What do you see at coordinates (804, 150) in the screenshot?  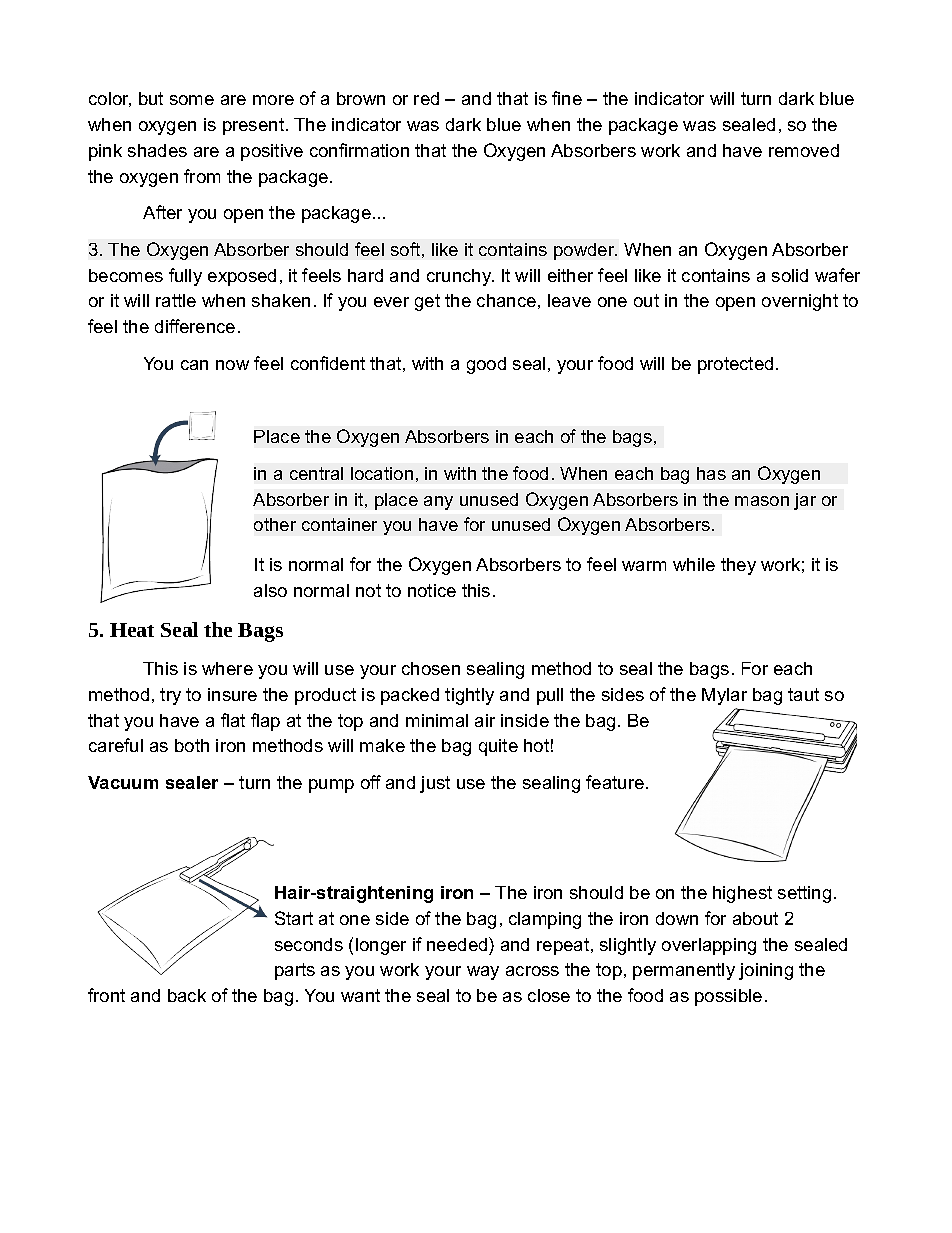 I see `removed` at bounding box center [804, 150].
